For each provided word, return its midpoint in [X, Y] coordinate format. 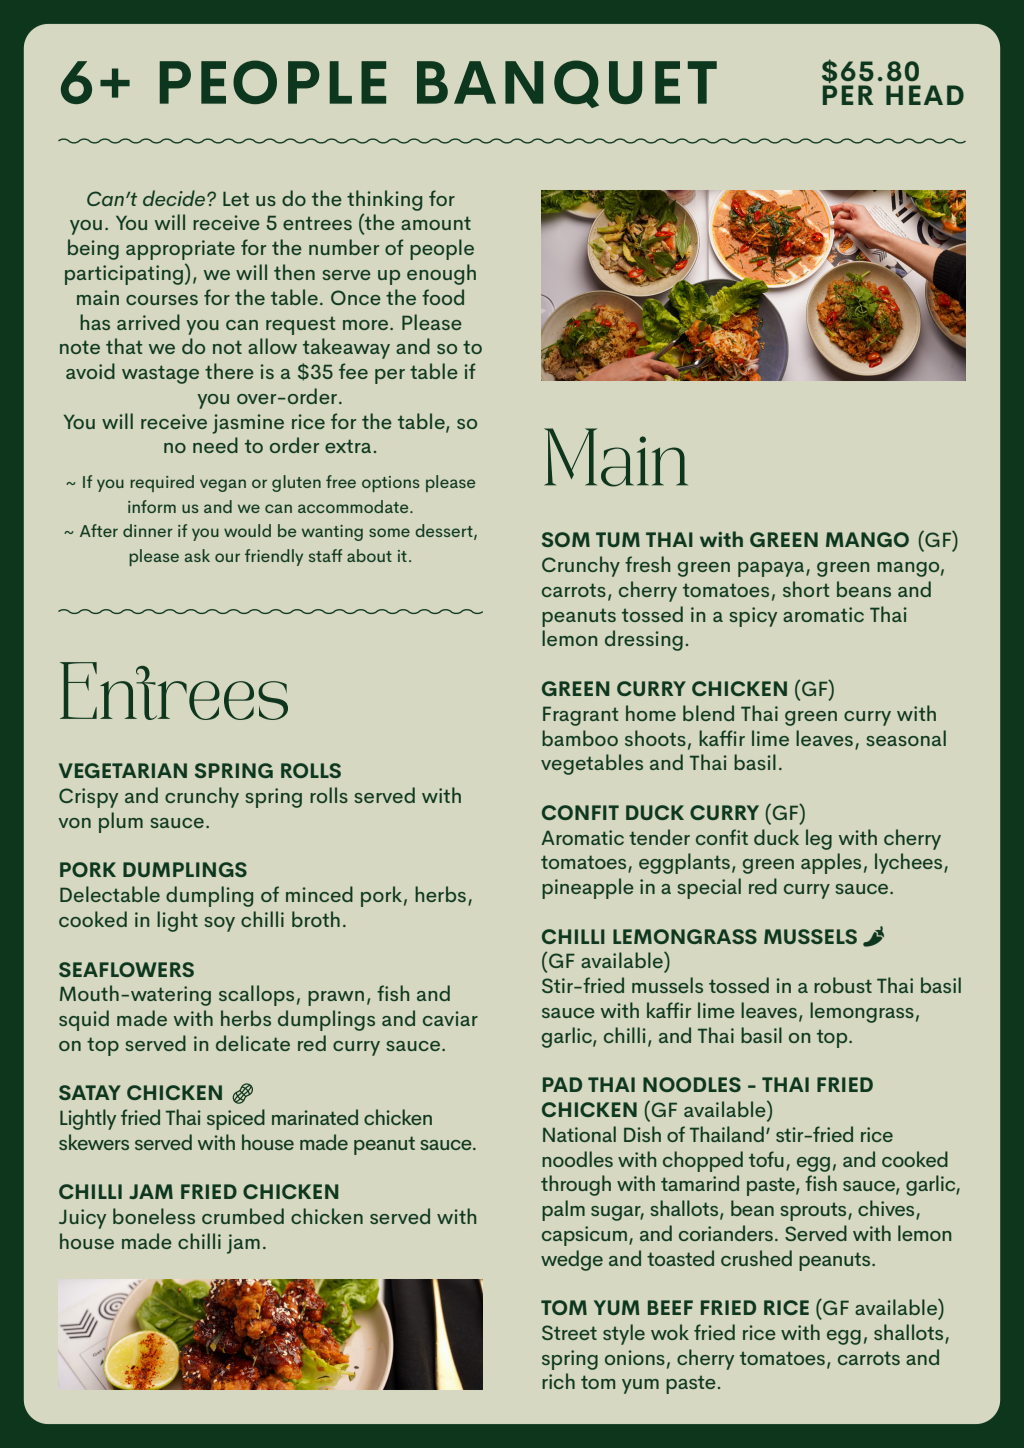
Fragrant [580, 716]
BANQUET [567, 84]
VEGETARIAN [123, 770]
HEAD [925, 95]
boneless [154, 1216]
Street [569, 1332]
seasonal [906, 738]
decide [175, 198]
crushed [756, 1258]
